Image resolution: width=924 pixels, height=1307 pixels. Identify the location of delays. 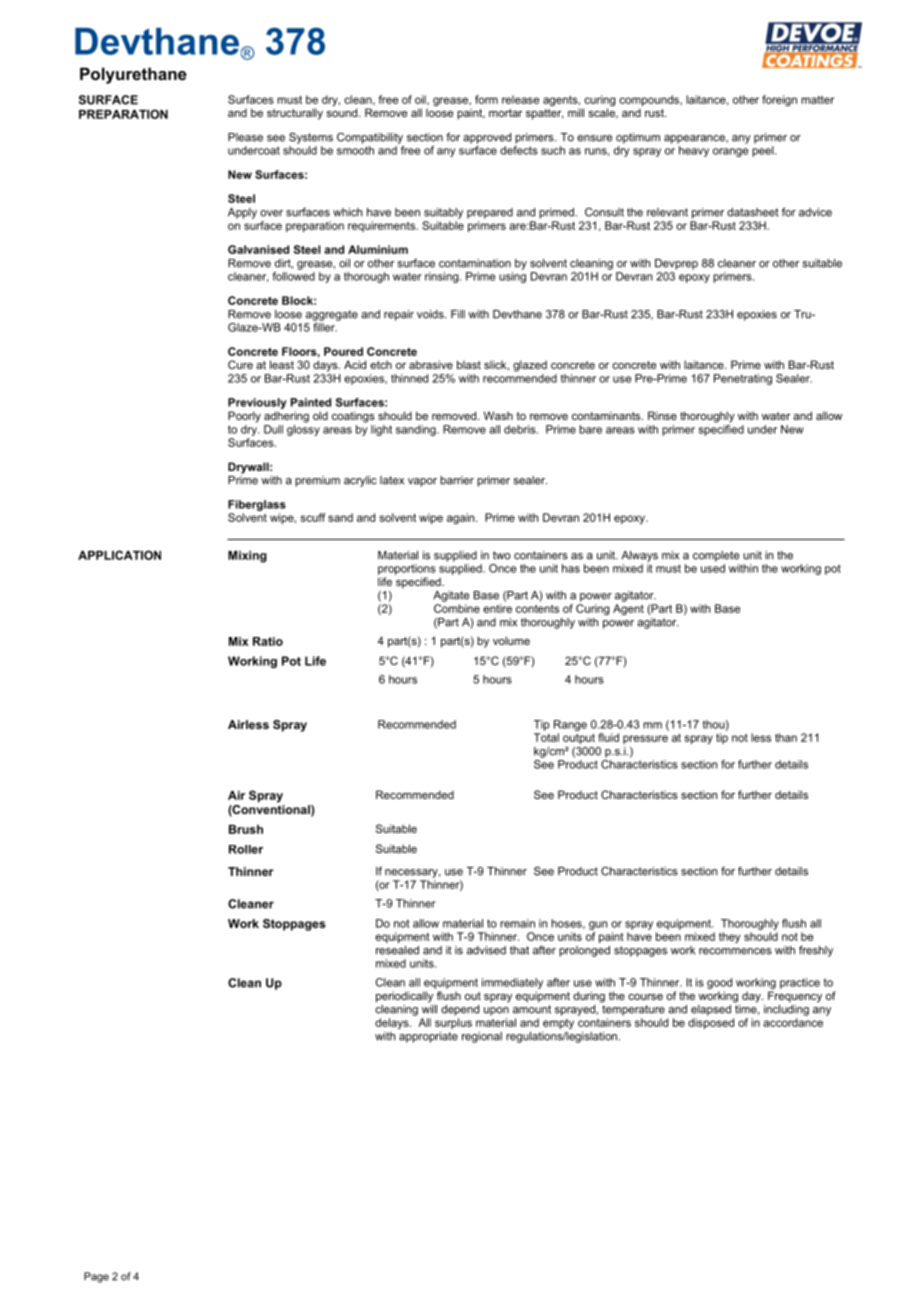
(393, 1023).
